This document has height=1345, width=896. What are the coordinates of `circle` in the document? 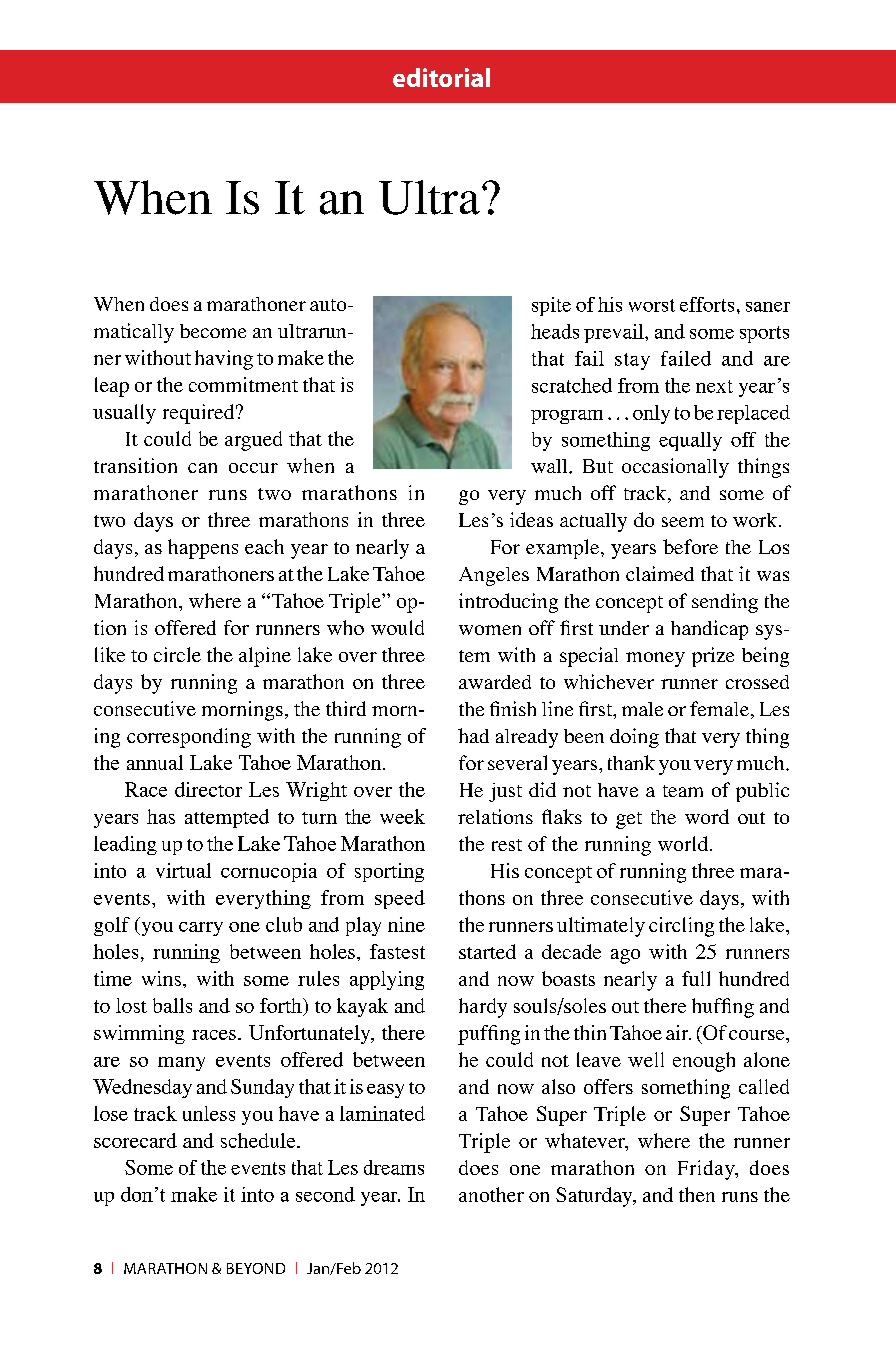 It's located at (177, 654).
